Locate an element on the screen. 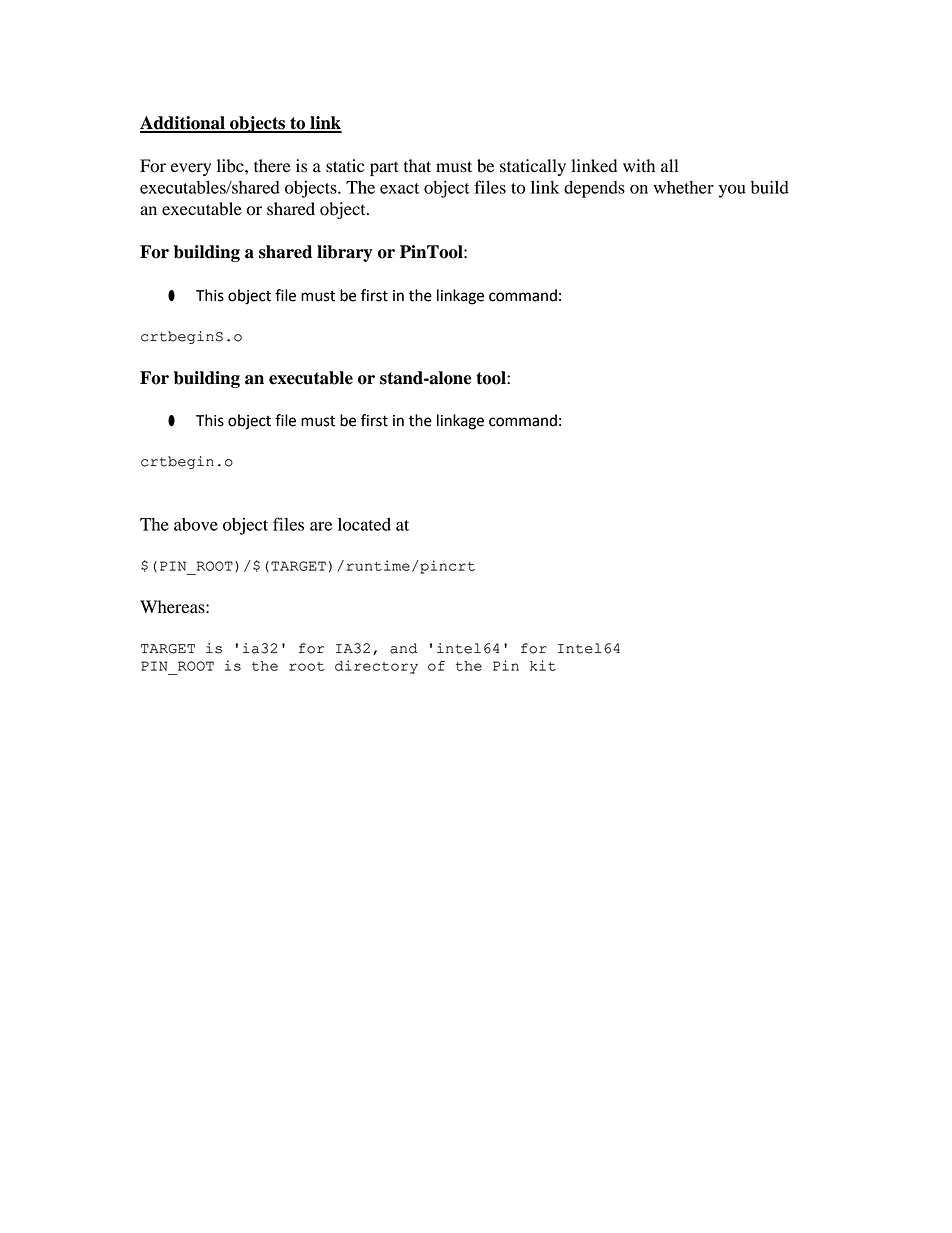 This screenshot has width=952, height=1233. that is located at coordinates (417, 166).
